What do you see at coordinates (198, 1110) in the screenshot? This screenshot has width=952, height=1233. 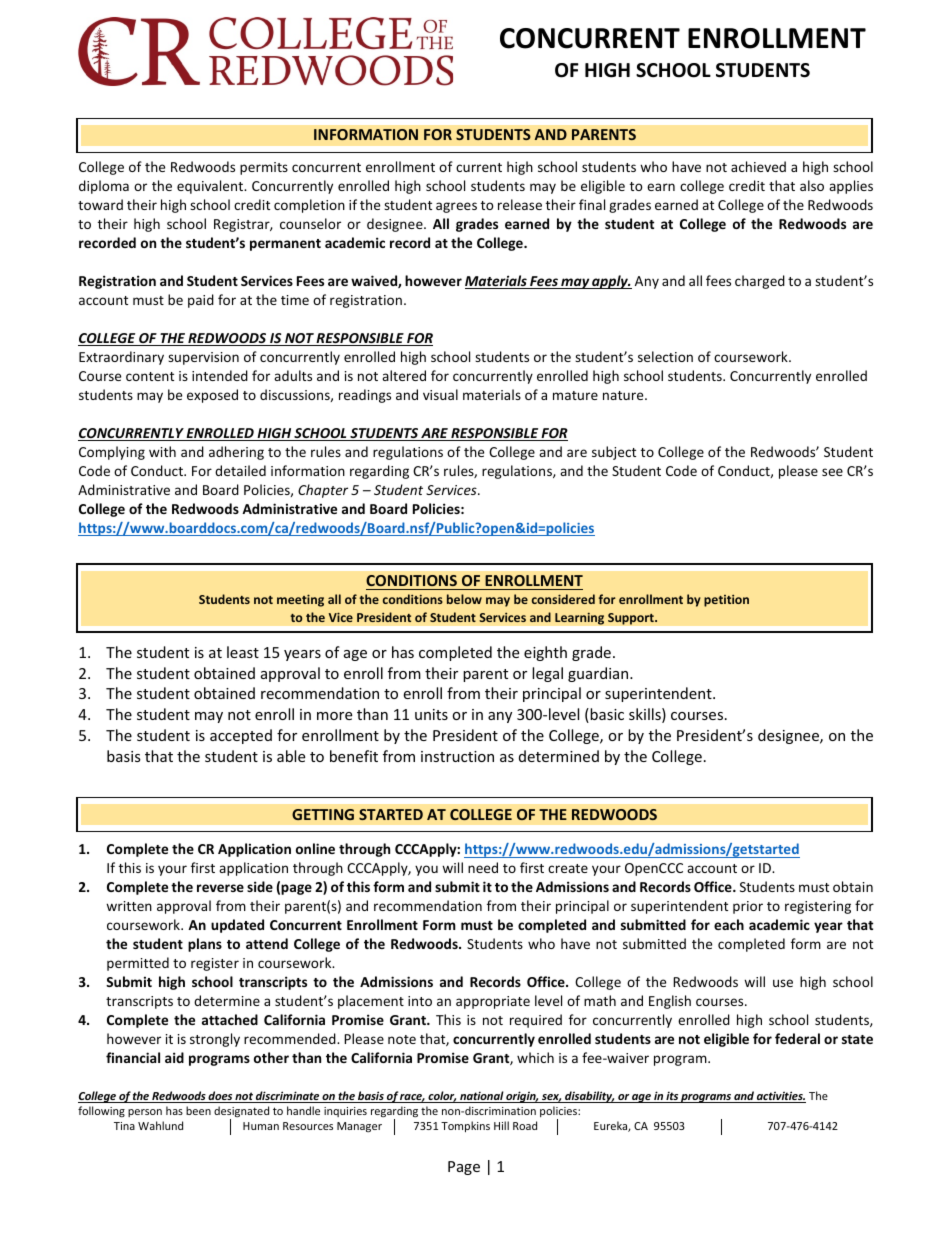 I see `been` at bounding box center [198, 1110].
